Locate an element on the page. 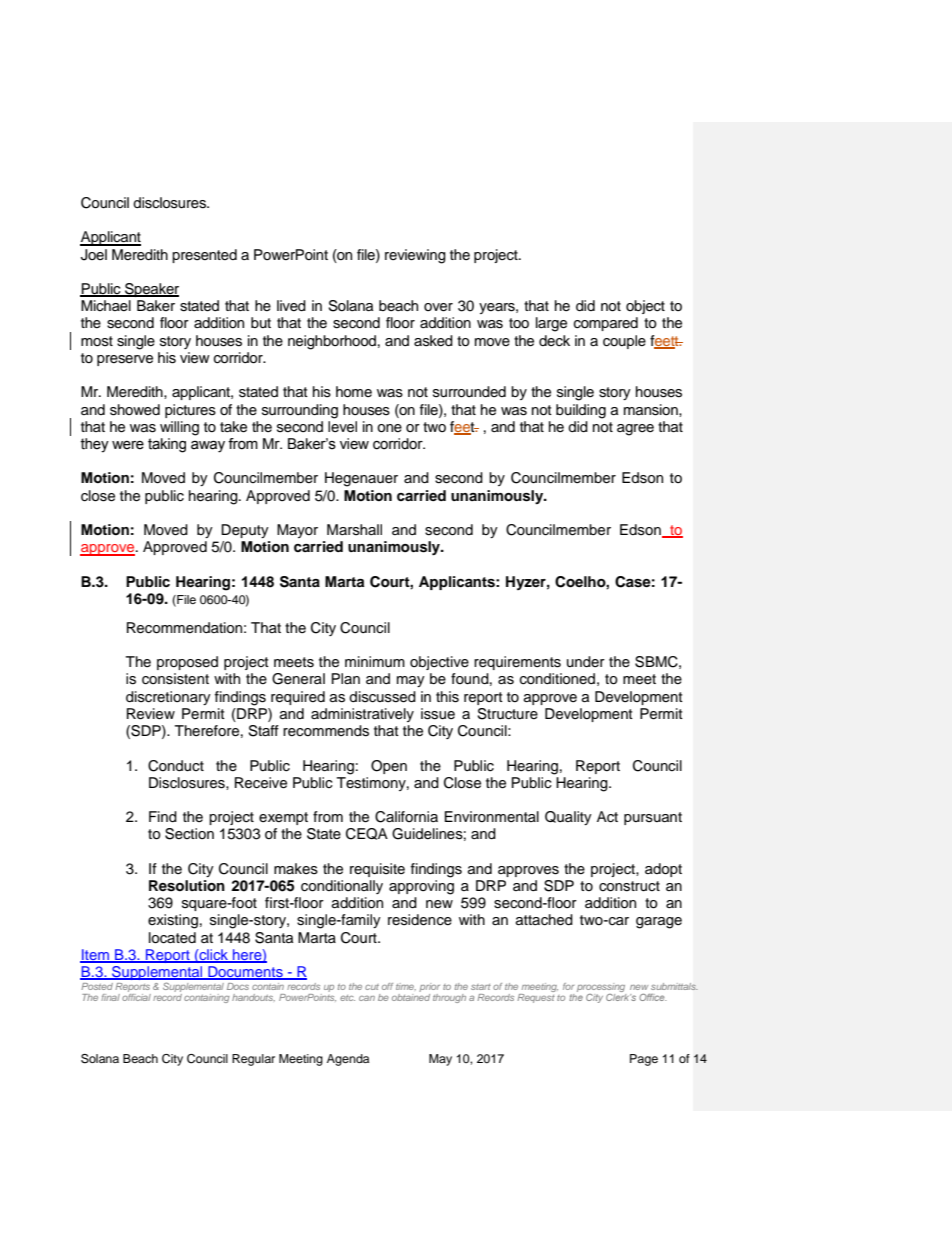 The width and height of the image is (952, 1233). under is located at coordinates (586, 662).
